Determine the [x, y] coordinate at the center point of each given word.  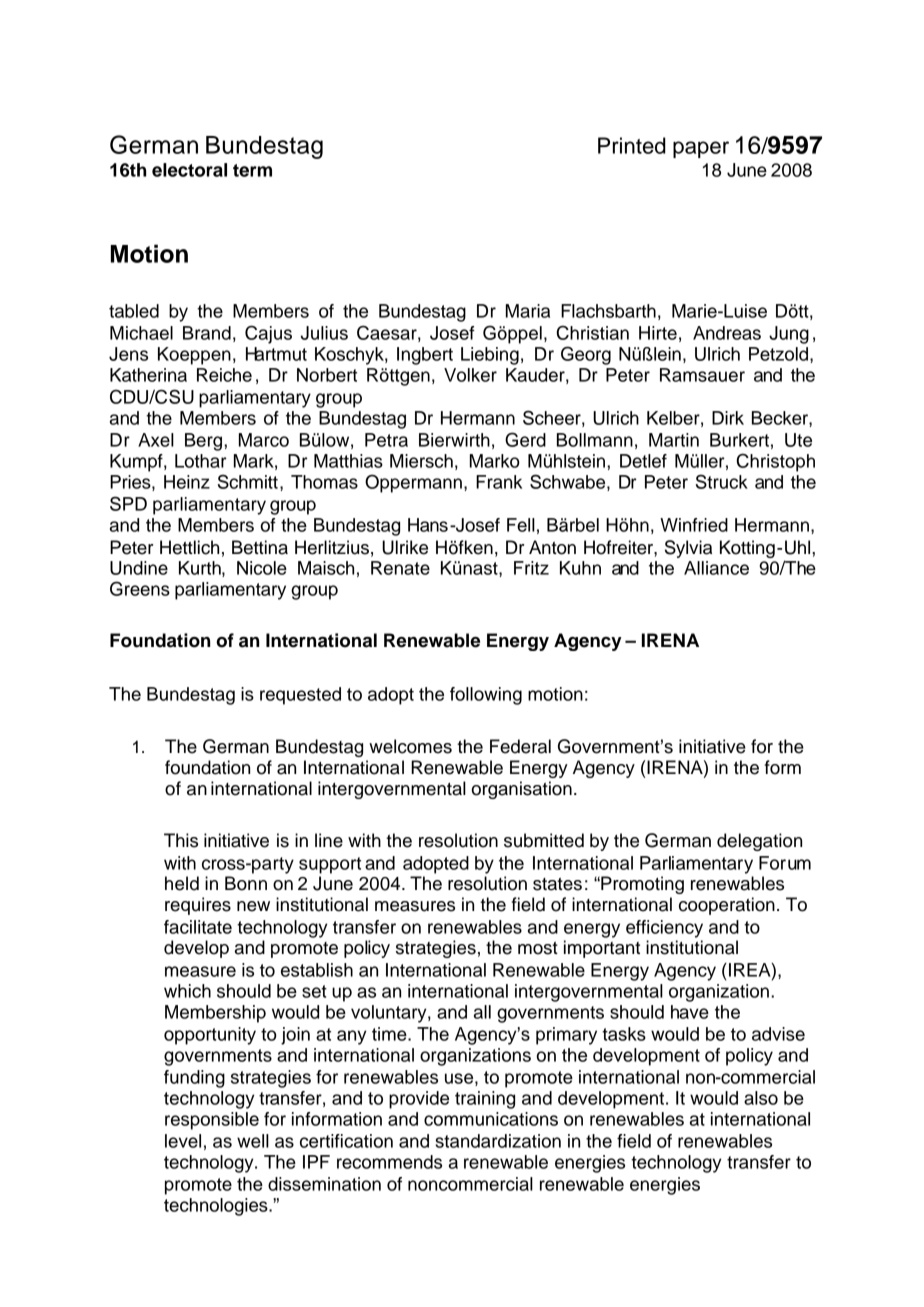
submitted [544, 840]
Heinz [187, 482]
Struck [722, 481]
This [181, 840]
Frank [499, 482]
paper [701, 149]
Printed [632, 145]
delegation [759, 842]
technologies [217, 1207]
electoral [189, 170]
